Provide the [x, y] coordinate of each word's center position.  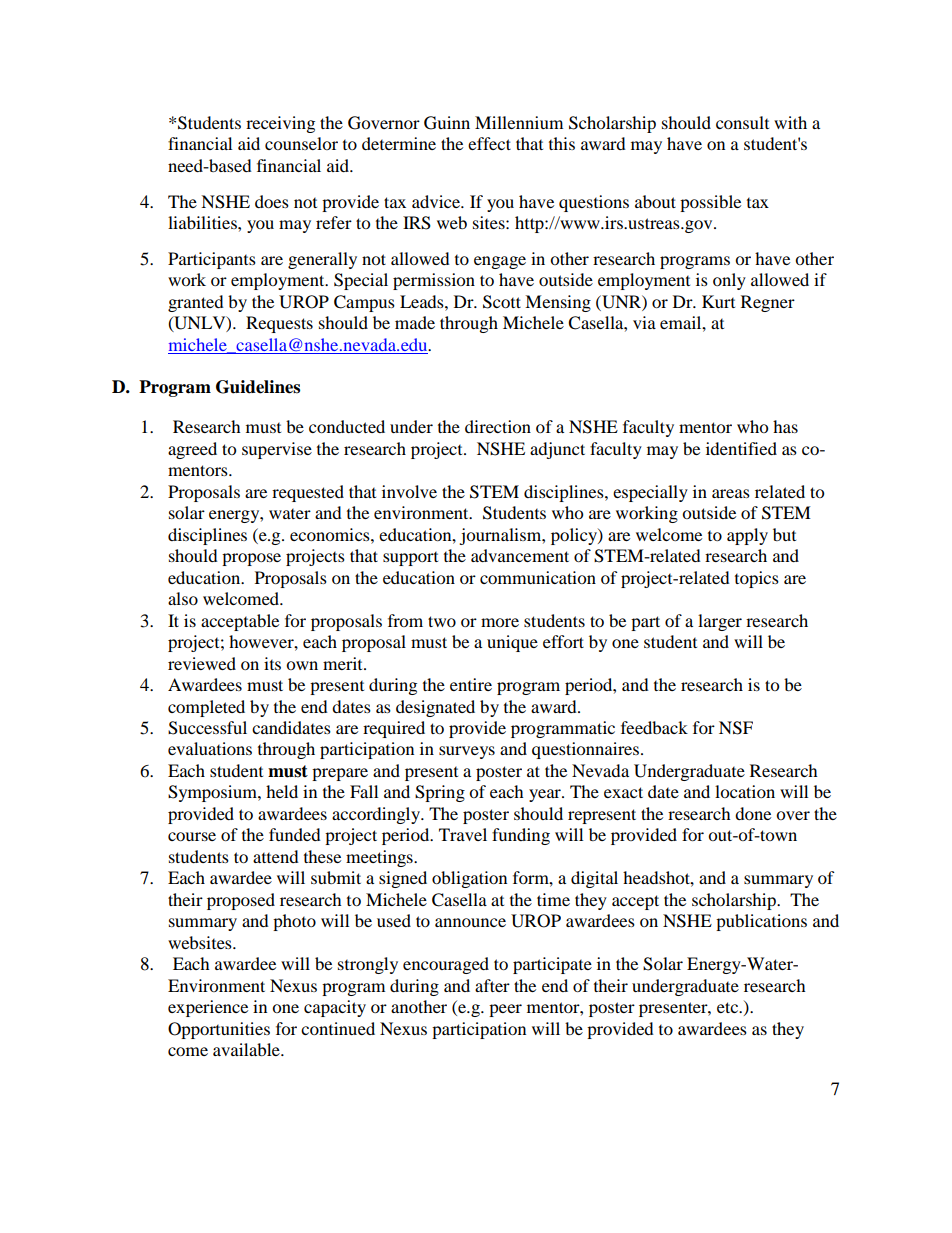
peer [505, 1010]
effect [489, 143]
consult [742, 122]
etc [729, 1007]
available [247, 1049]
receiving [280, 124]
